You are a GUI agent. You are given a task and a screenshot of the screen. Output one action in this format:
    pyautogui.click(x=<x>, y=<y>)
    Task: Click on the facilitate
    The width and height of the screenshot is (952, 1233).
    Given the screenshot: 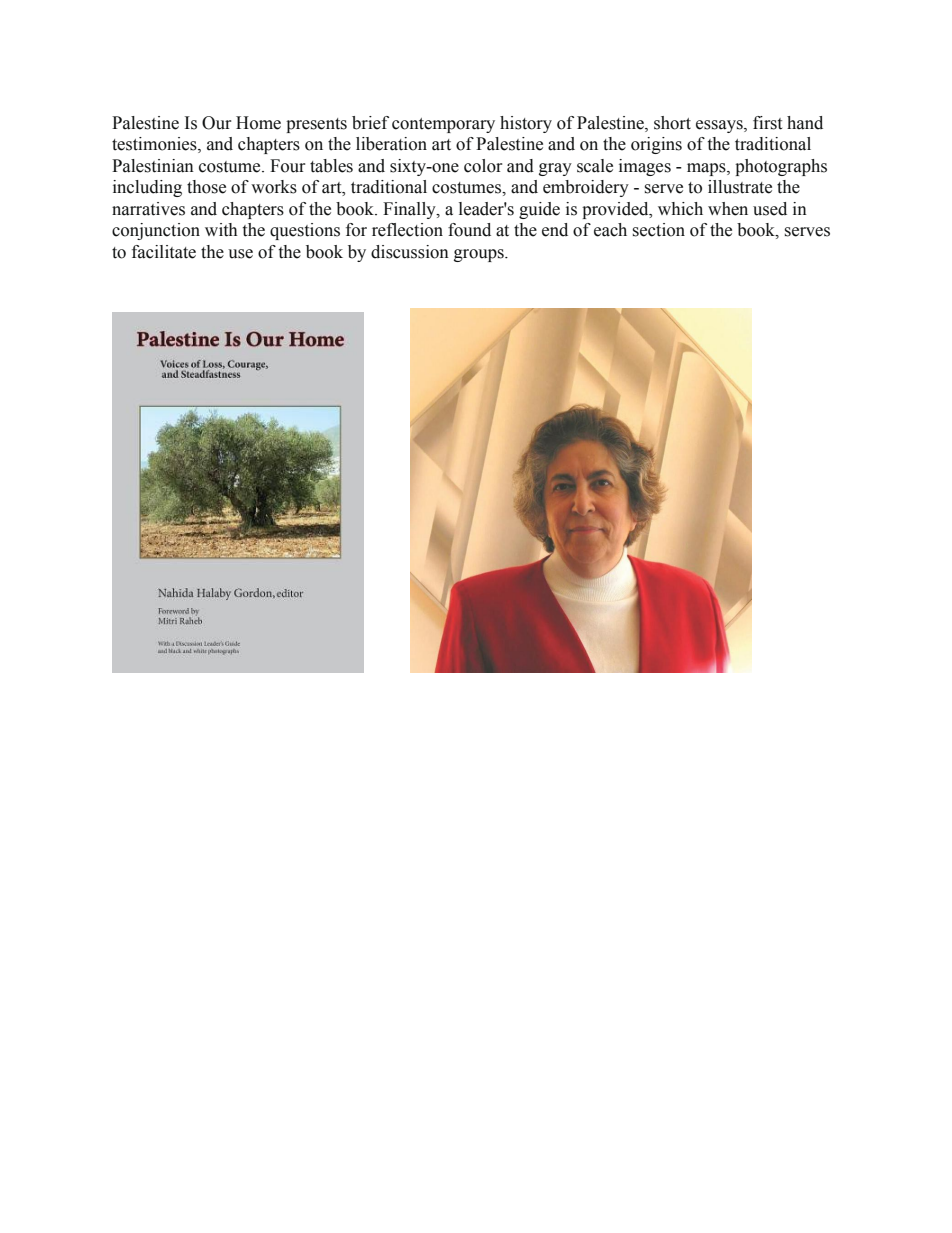 What is the action you would take?
    pyautogui.click(x=164, y=252)
